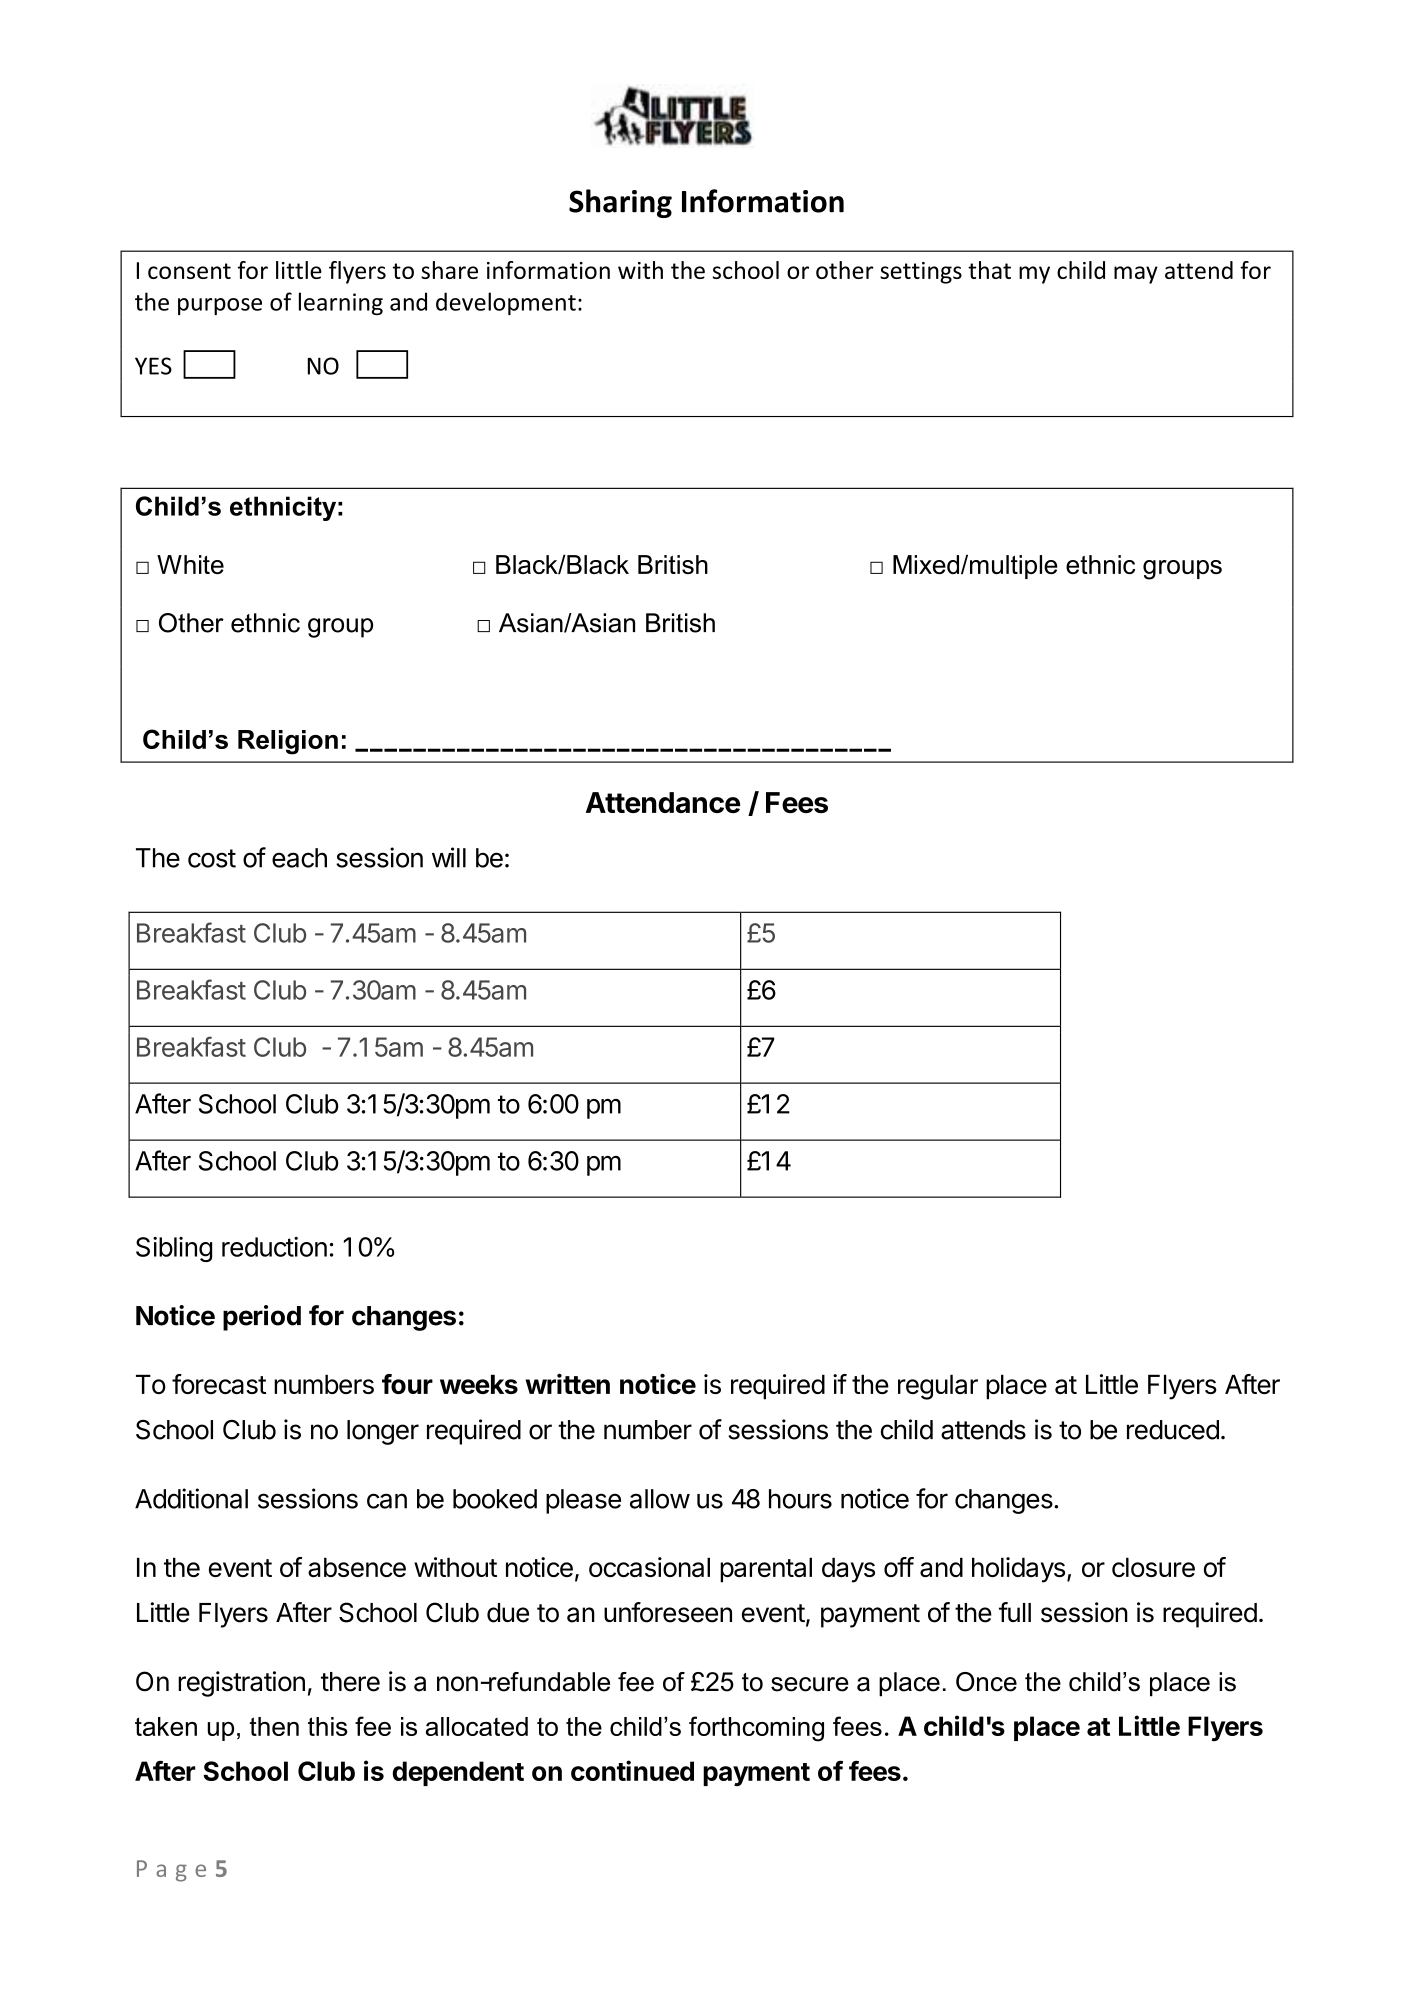 The height and width of the screenshot is (2000, 1414). What do you see at coordinates (449, 857) in the screenshot?
I see `will` at bounding box center [449, 857].
